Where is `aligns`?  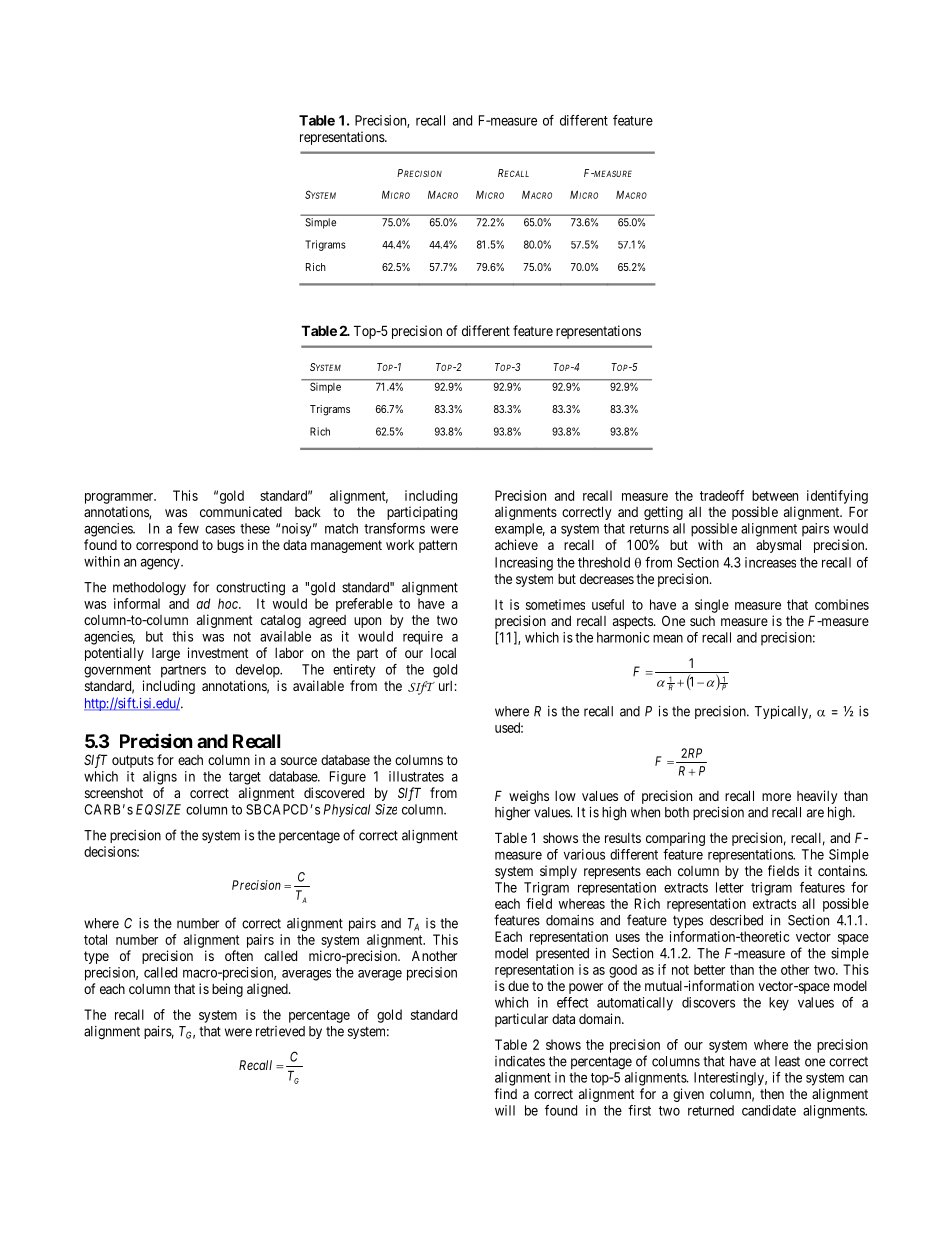 aligns is located at coordinates (160, 778).
